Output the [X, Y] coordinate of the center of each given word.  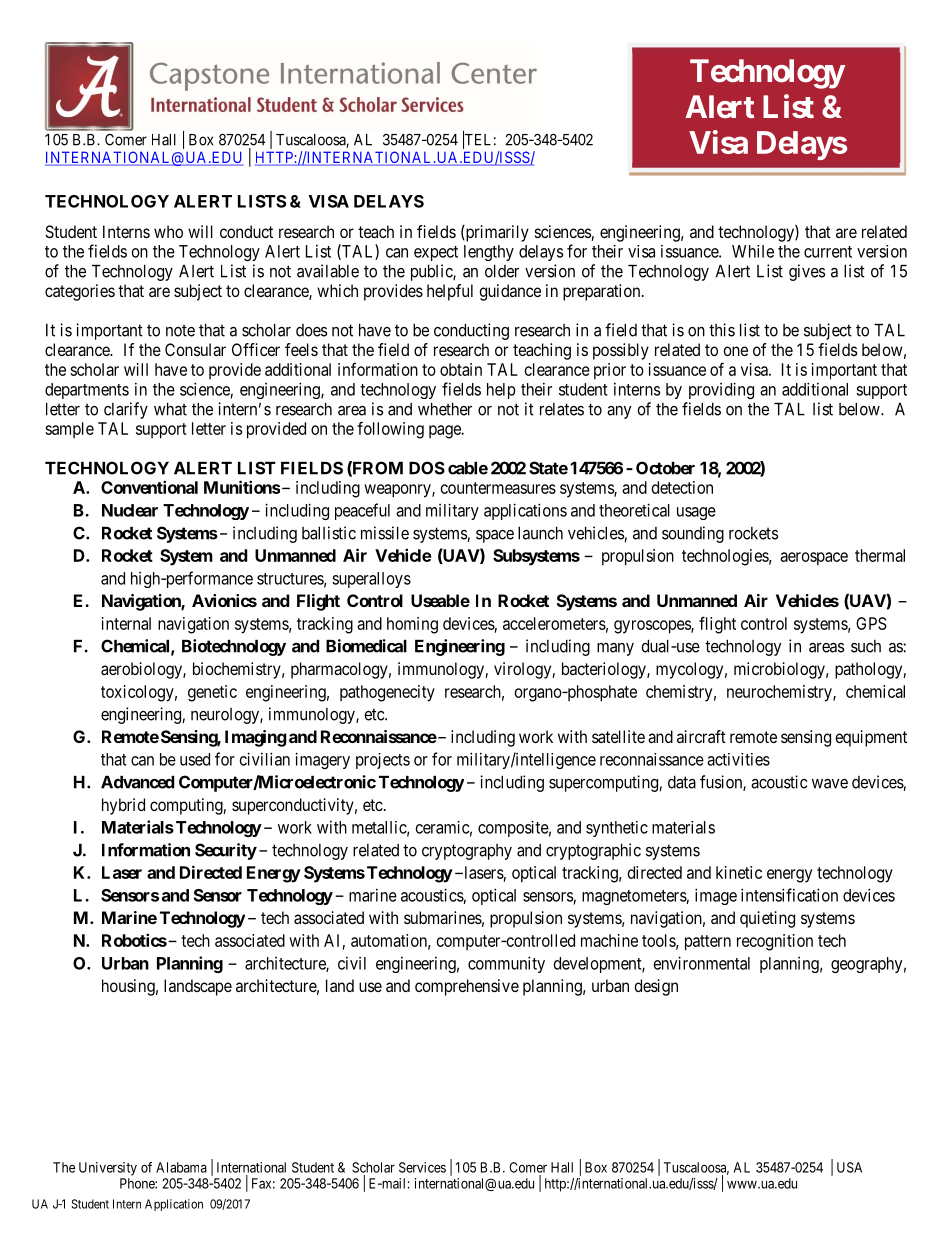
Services [422, 1167]
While [753, 251]
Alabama [181, 1167]
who [168, 231]
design [656, 987]
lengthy [489, 253]
